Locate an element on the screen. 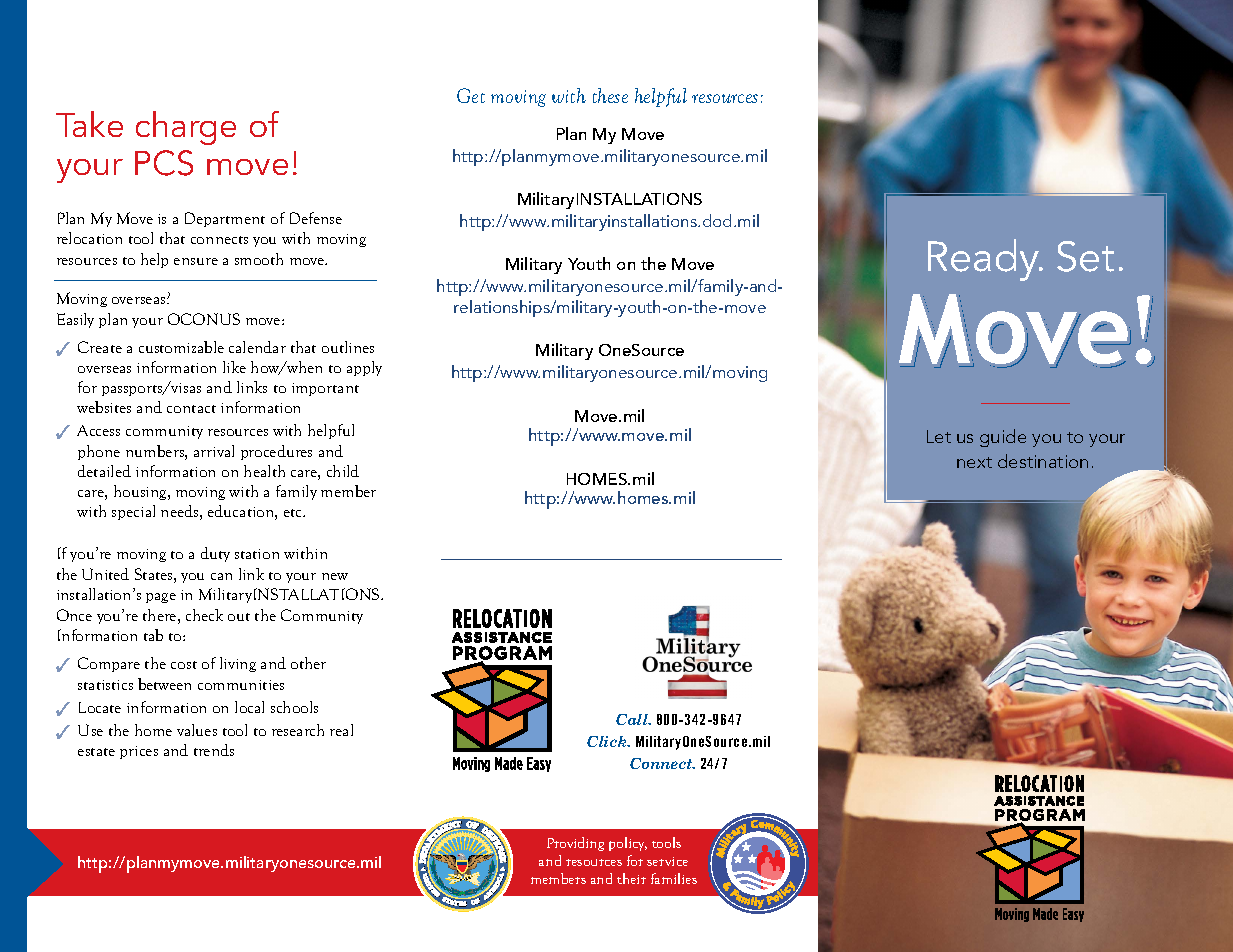 The image size is (1233, 952). new is located at coordinates (335, 576).
